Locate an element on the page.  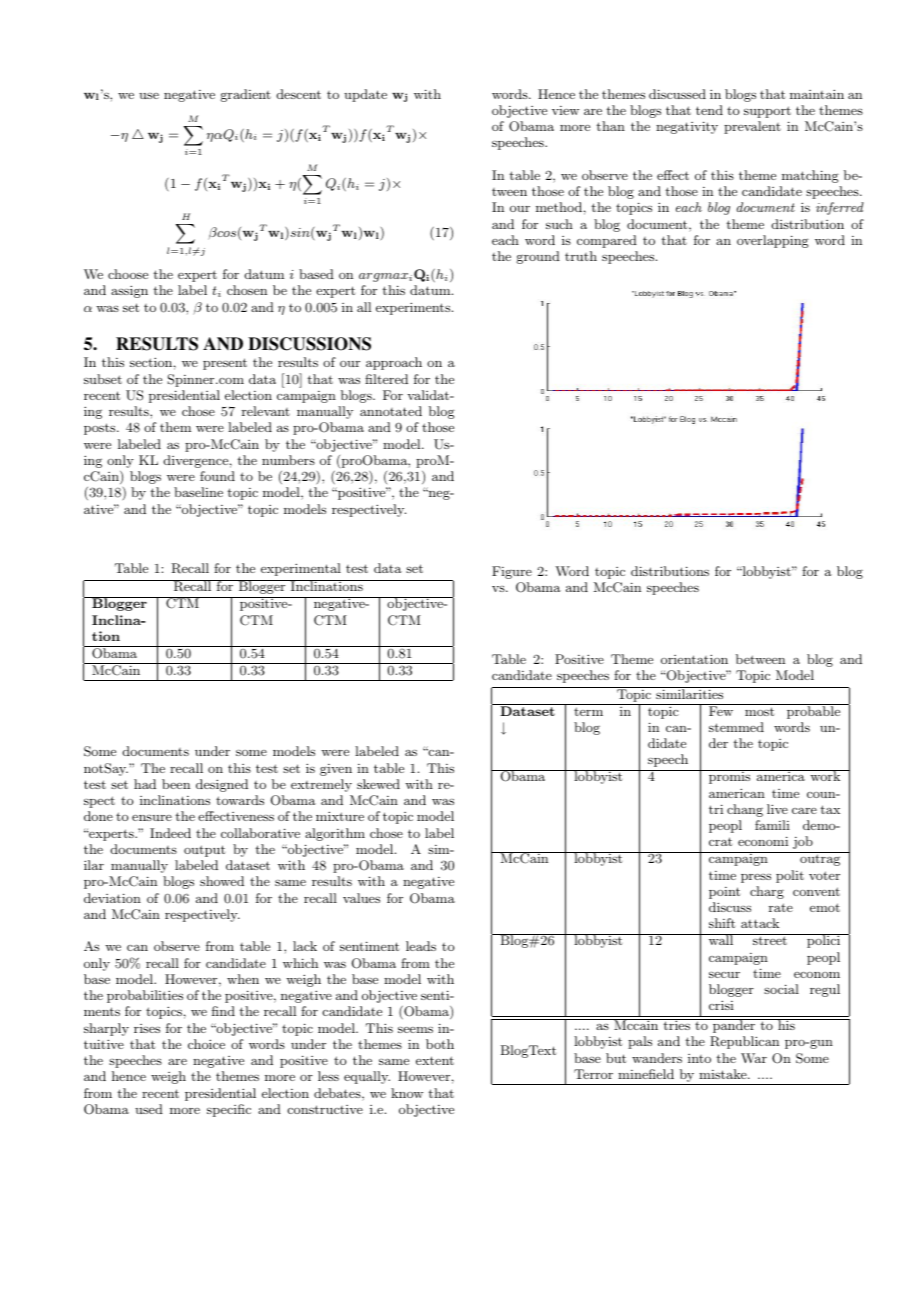
most is located at coordinates (759, 711).
